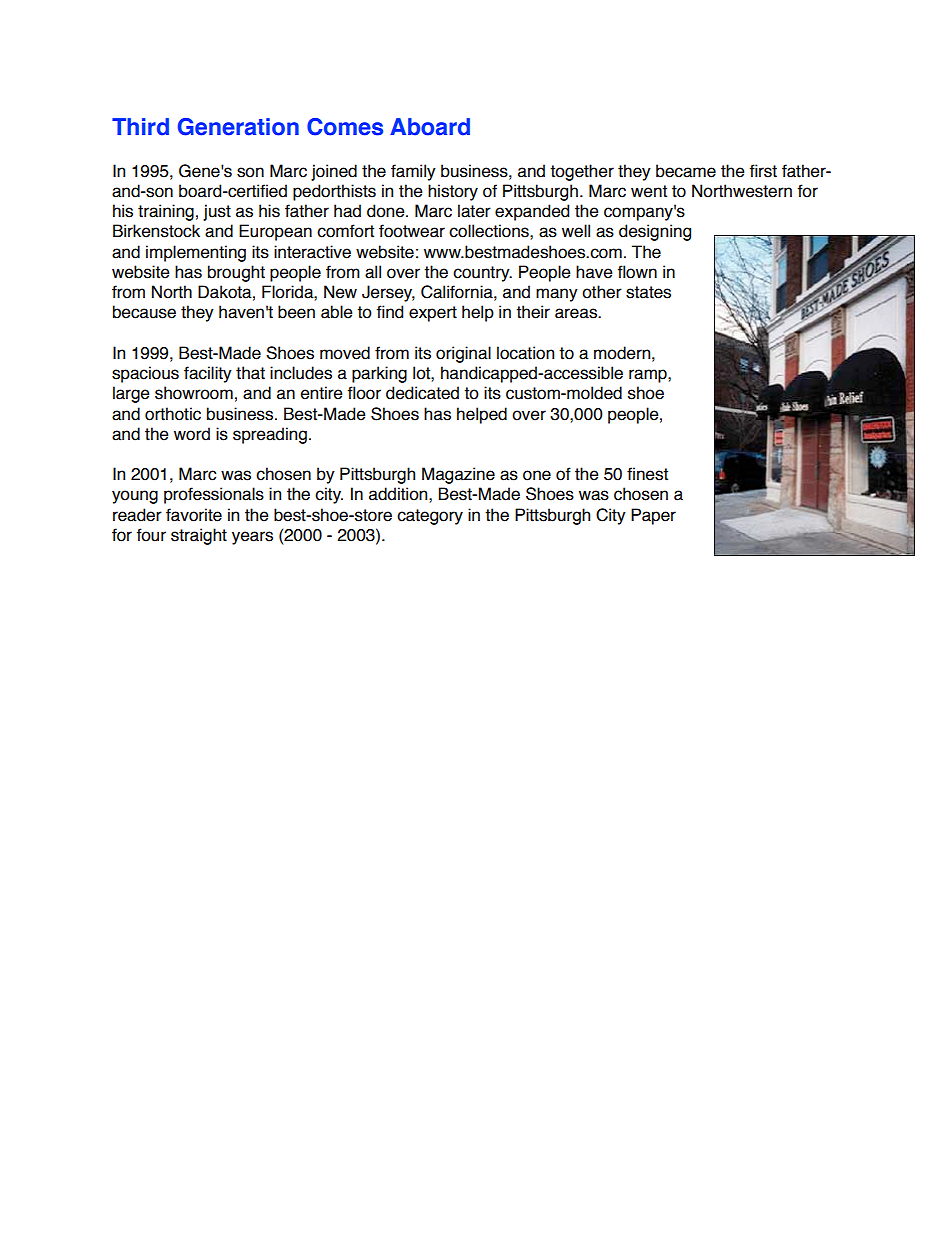 This screenshot has width=952, height=1233. Describe the element at coordinates (412, 231) in the screenshot. I see `footwear` at that location.
